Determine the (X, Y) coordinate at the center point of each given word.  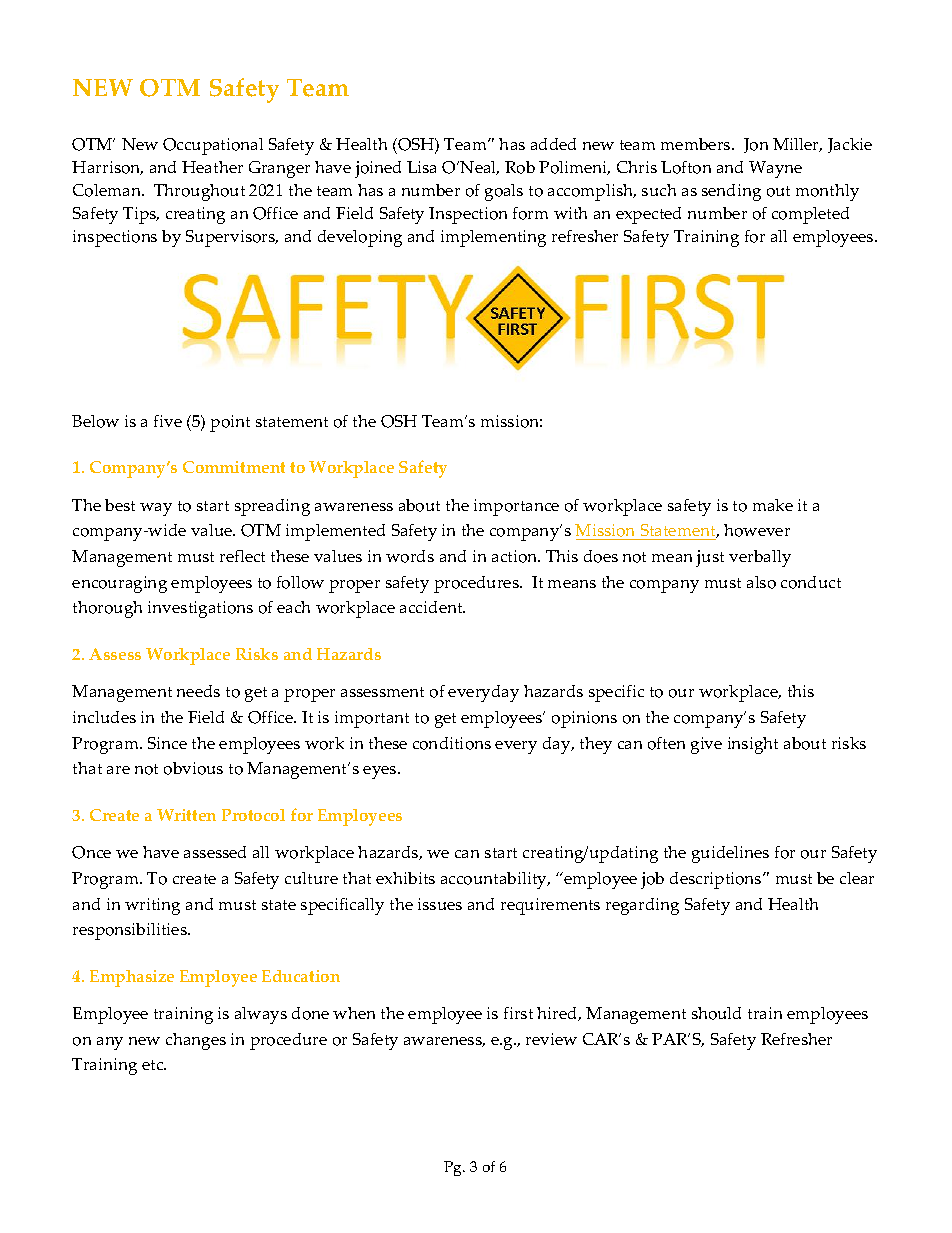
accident (432, 607)
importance (516, 507)
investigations (200, 609)
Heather (212, 167)
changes (196, 1041)
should (716, 1013)
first (518, 1013)
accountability (495, 880)
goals (504, 192)
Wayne (775, 169)
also (761, 582)
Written (186, 815)
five (168, 421)
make (773, 505)
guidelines (730, 854)
